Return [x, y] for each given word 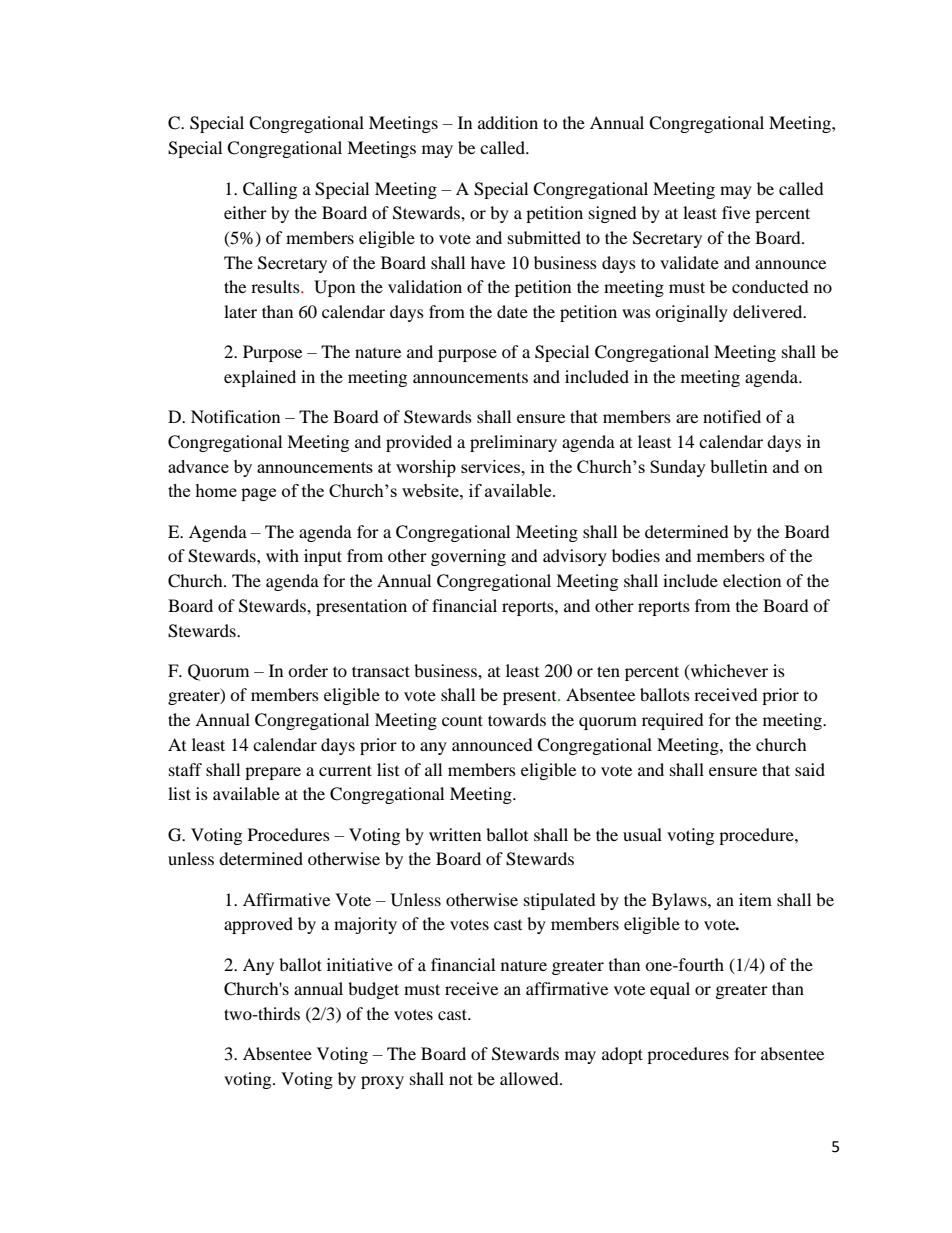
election [752, 580]
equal [670, 990]
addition [508, 122]
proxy [382, 1082]
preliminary [513, 443]
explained [260, 378]
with [282, 555]
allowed [530, 1078]
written [455, 834]
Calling [270, 190]
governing [468, 557]
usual [642, 834]
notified [732, 416]
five [736, 212]
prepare [273, 773]
